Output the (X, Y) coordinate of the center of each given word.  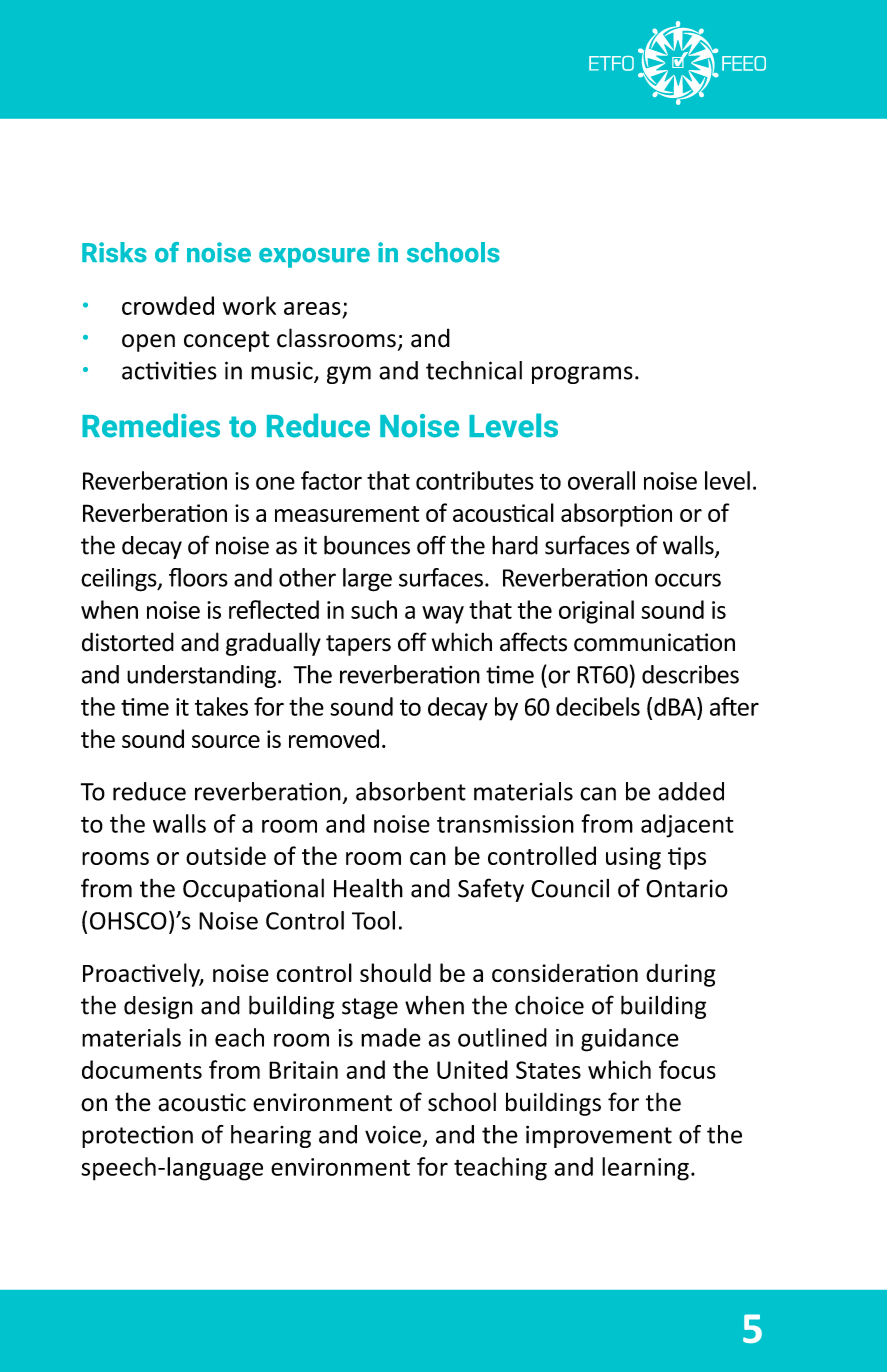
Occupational (253, 890)
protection (137, 1137)
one (275, 483)
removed (334, 738)
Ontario (687, 888)
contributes (475, 480)
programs (582, 375)
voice (393, 1135)
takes (221, 706)
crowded (168, 305)
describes (690, 674)
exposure (314, 258)
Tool (373, 920)
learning (645, 1169)
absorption (616, 515)
